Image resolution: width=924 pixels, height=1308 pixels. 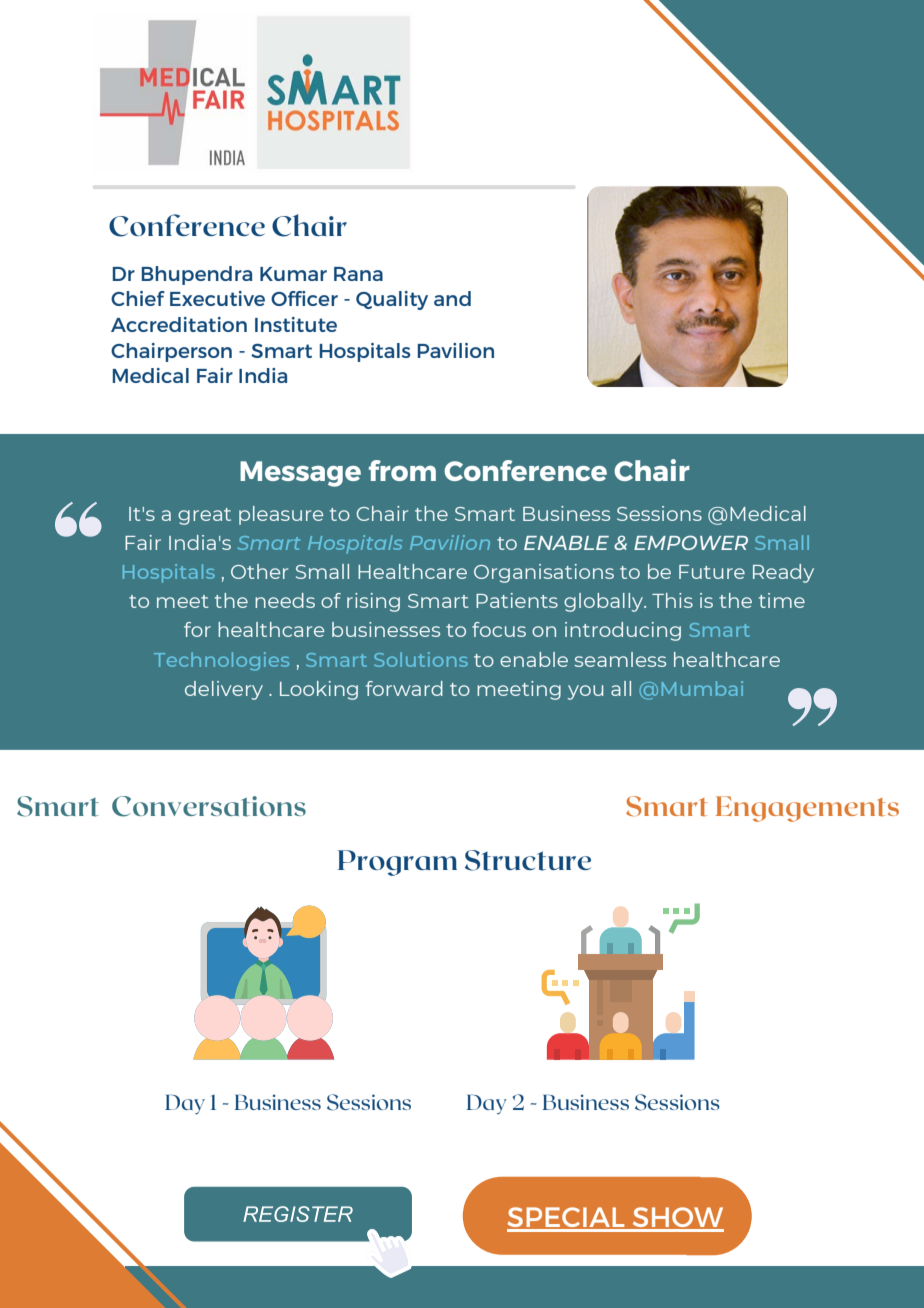 I want to click on Engagements, so click(x=807, y=809).
